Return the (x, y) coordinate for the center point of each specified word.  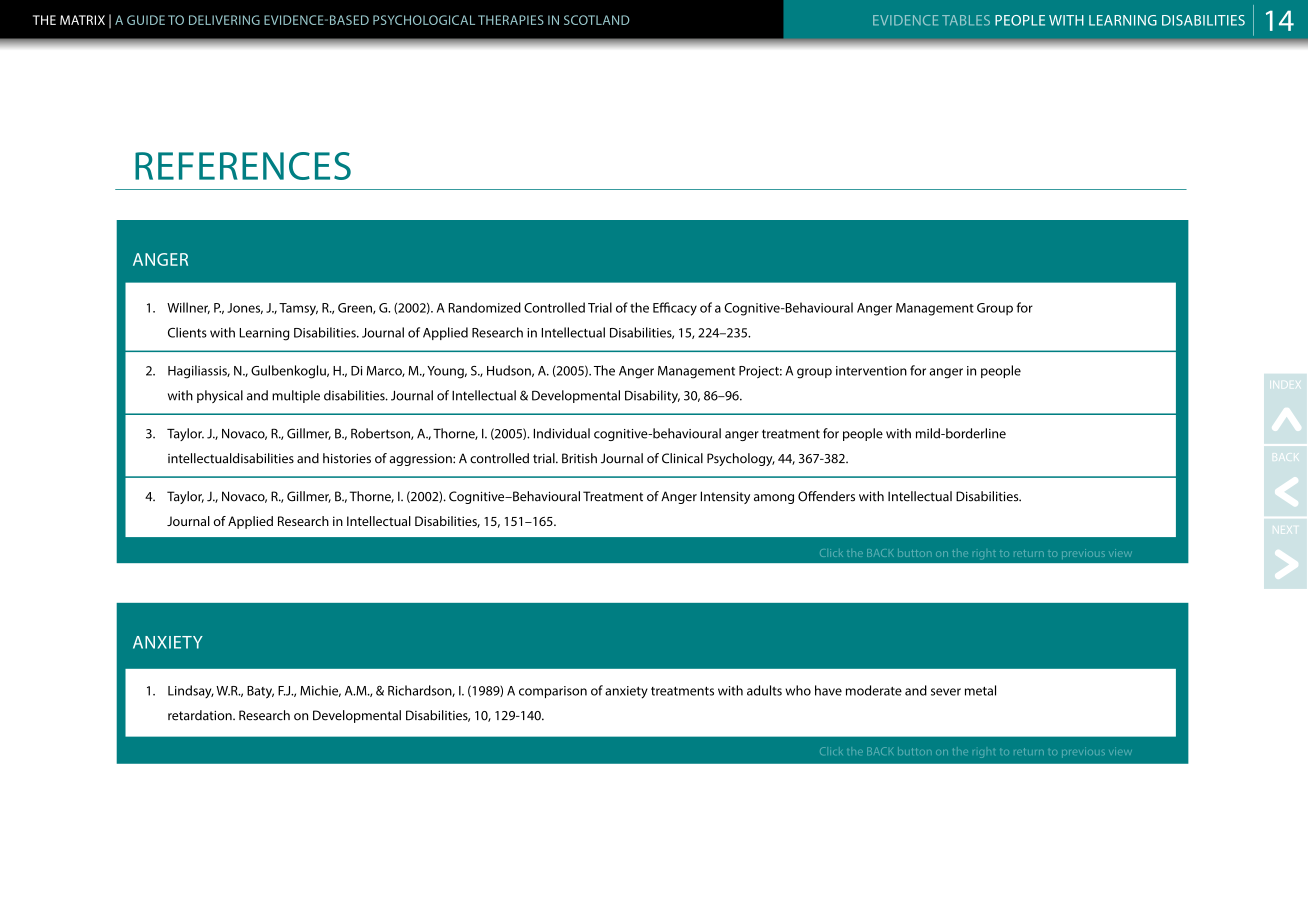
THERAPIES (511, 20)
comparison (553, 692)
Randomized (485, 307)
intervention (871, 371)
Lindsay (191, 691)
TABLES (966, 20)
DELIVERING (224, 20)
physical (220, 396)
